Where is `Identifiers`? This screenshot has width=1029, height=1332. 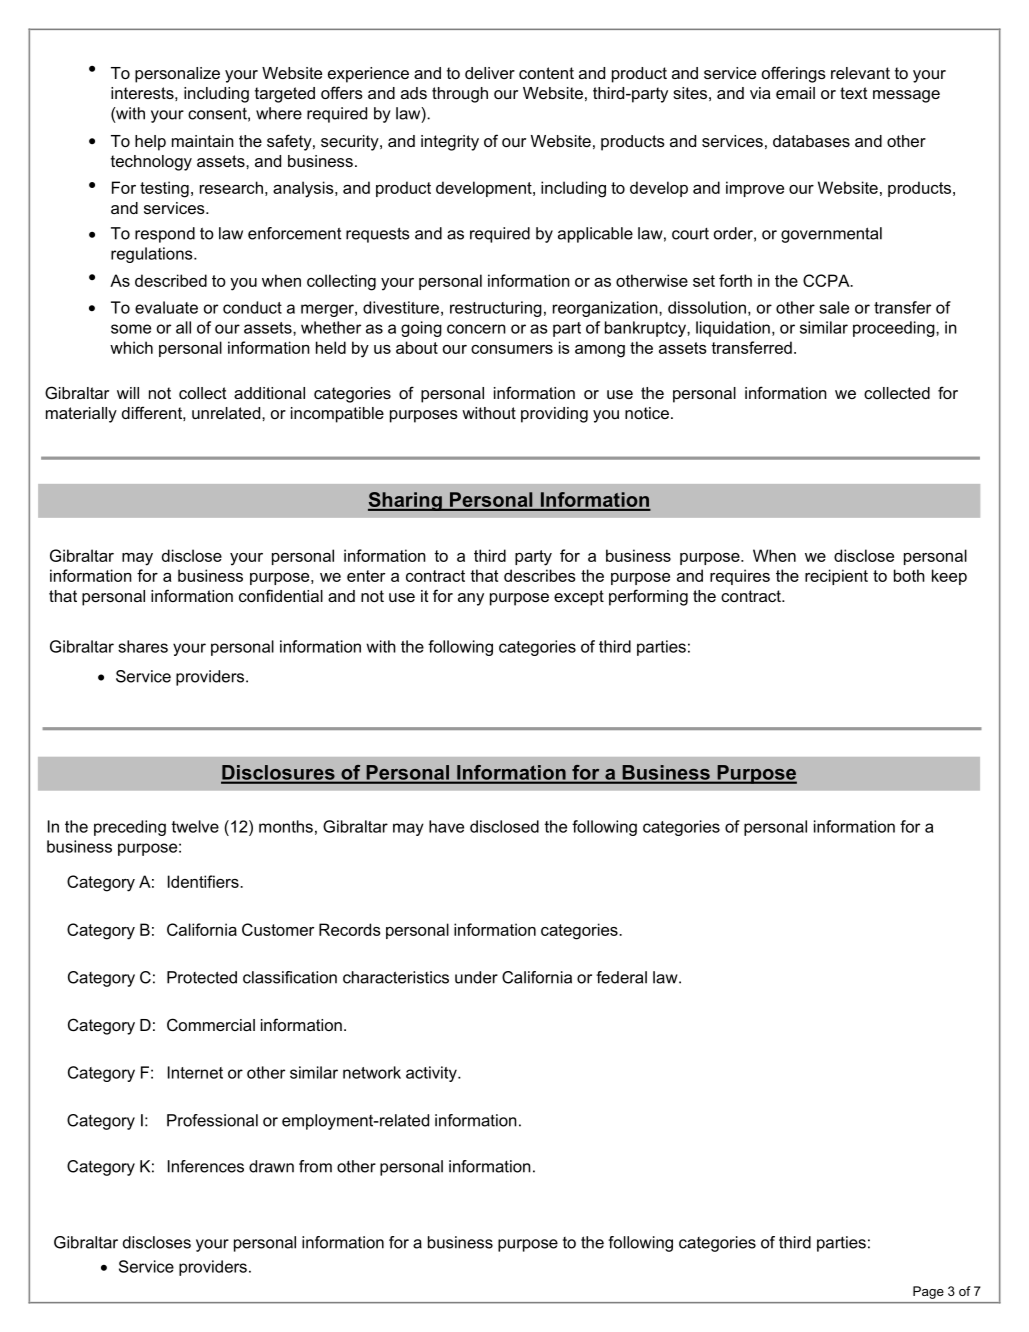 Identifiers is located at coordinates (204, 881).
